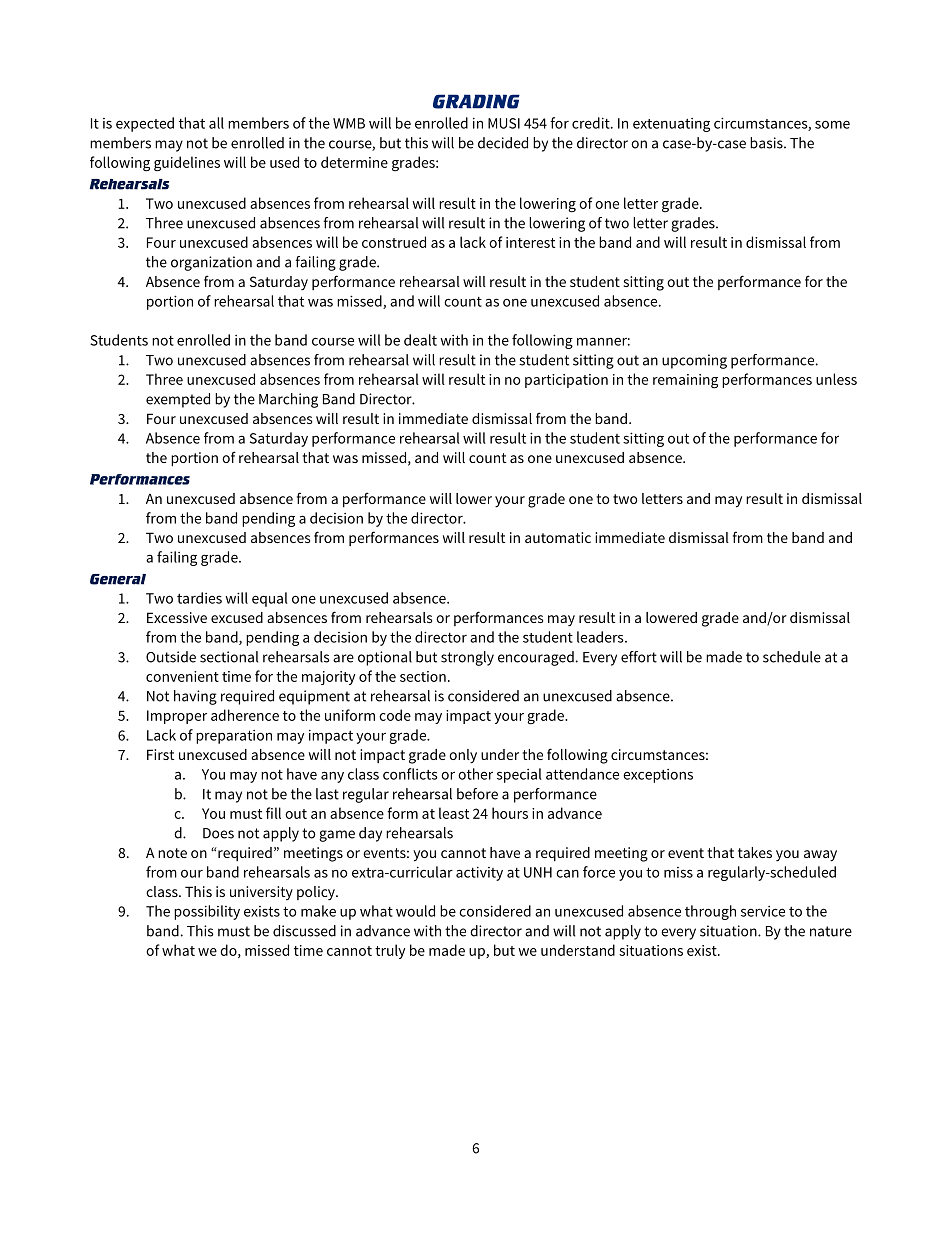 This screenshot has width=952, height=1233. I want to click on effort, so click(639, 657).
